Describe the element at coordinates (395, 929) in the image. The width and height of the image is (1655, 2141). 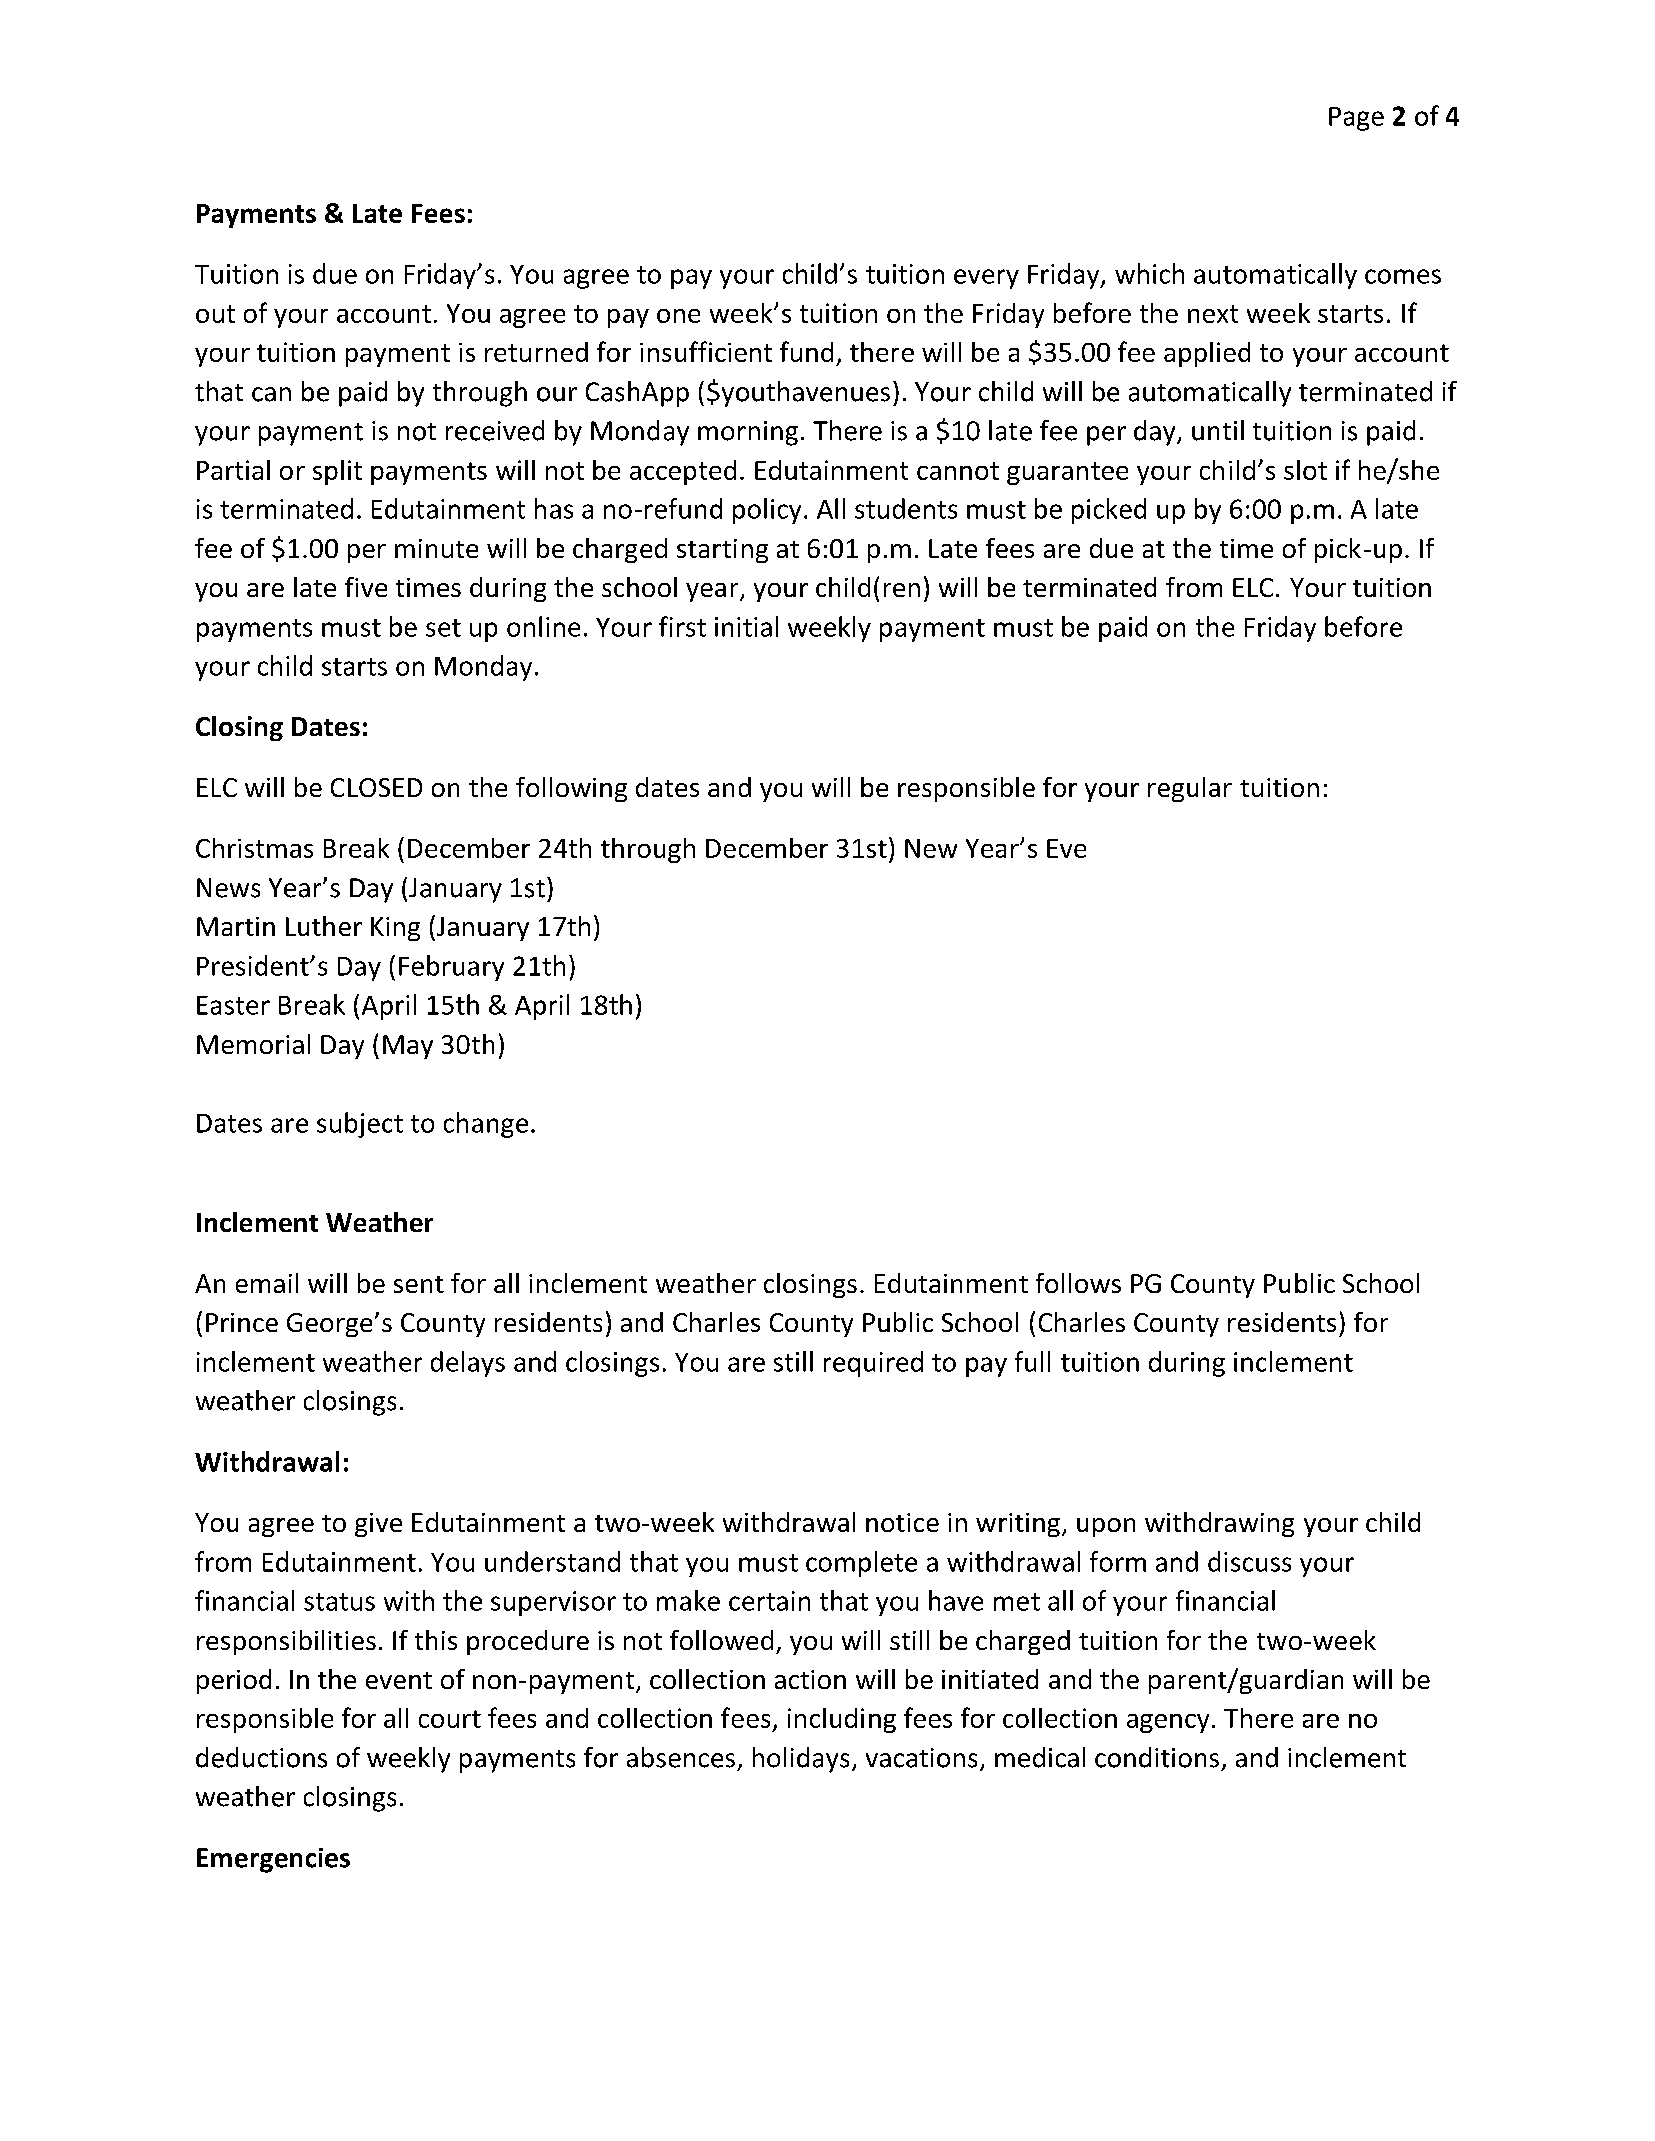
I see `King` at that location.
